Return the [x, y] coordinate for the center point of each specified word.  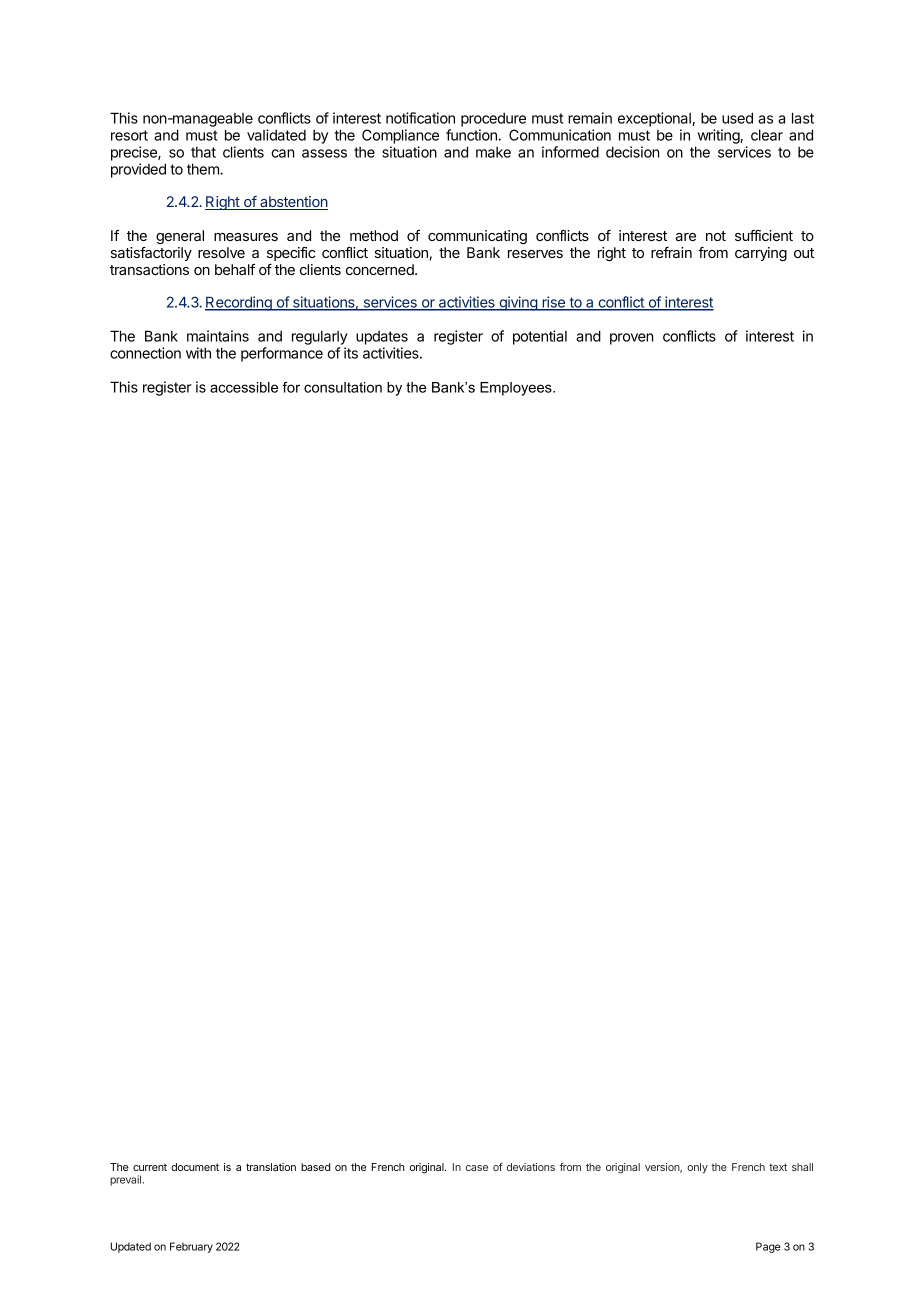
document [195, 1167]
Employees [517, 389]
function [471, 135]
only [697, 1168]
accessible [244, 387]
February [191, 1247]
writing [719, 136]
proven [631, 339]
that [203, 152]
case [477, 1168]
